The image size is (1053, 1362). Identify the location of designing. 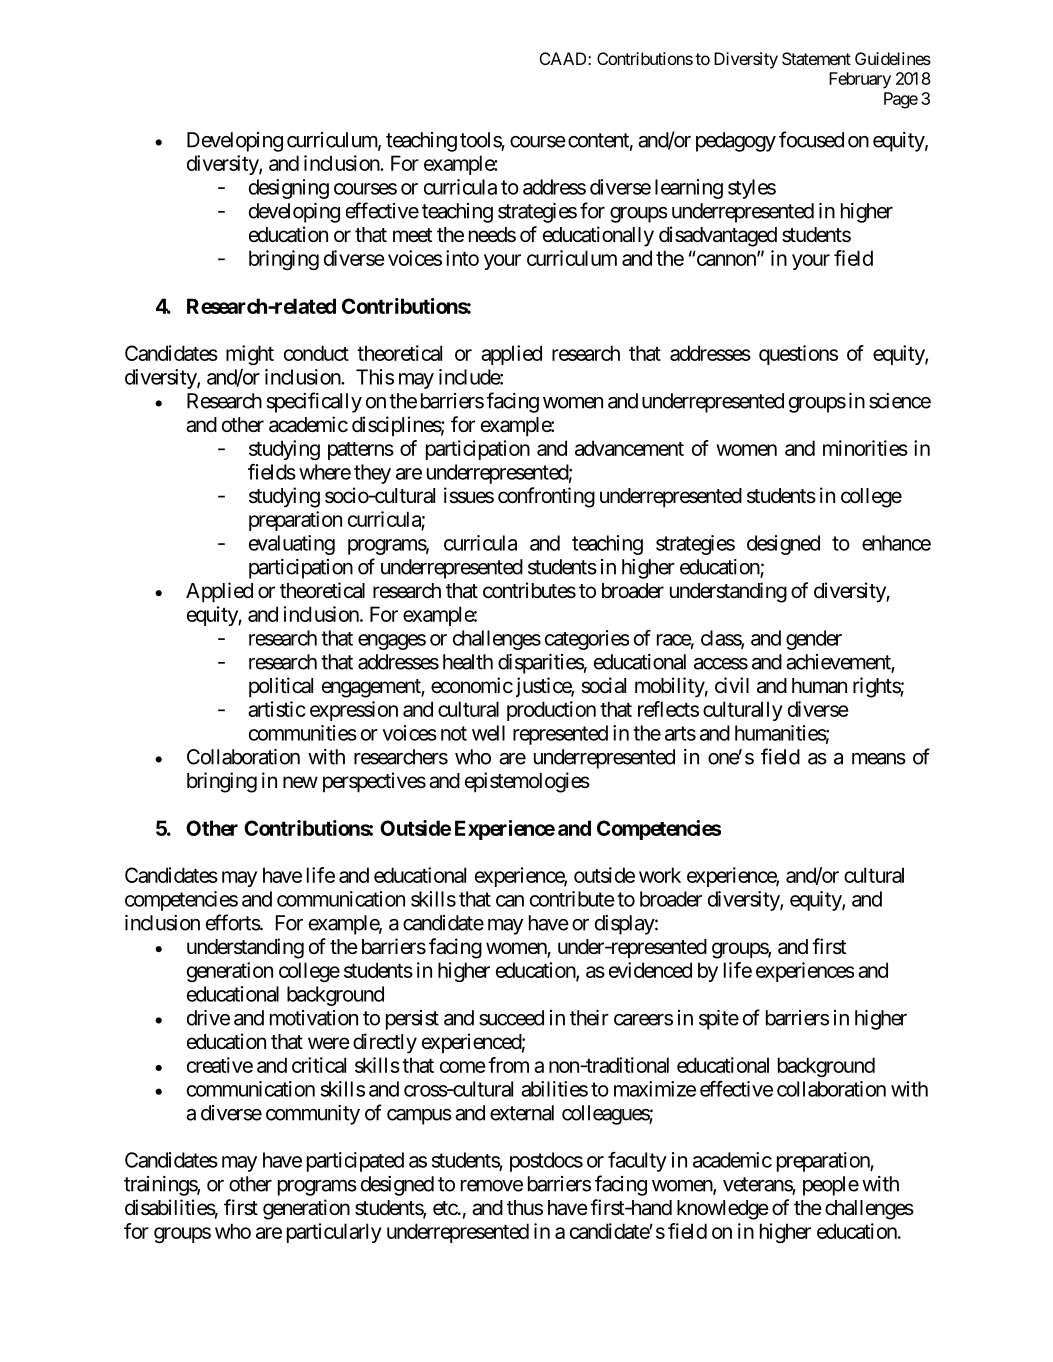
(289, 189).
